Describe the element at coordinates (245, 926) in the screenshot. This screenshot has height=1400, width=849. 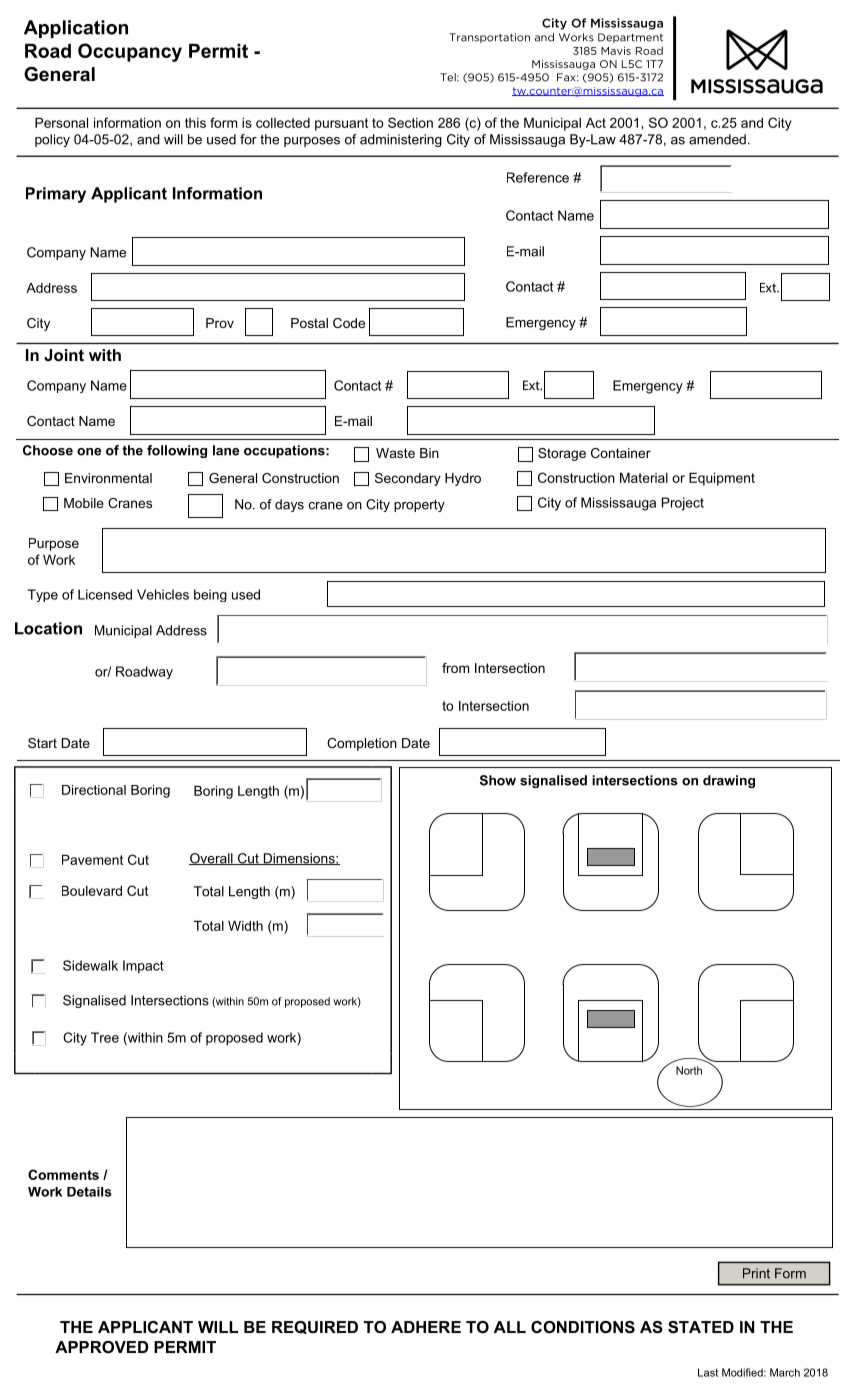
I see `Width` at that location.
